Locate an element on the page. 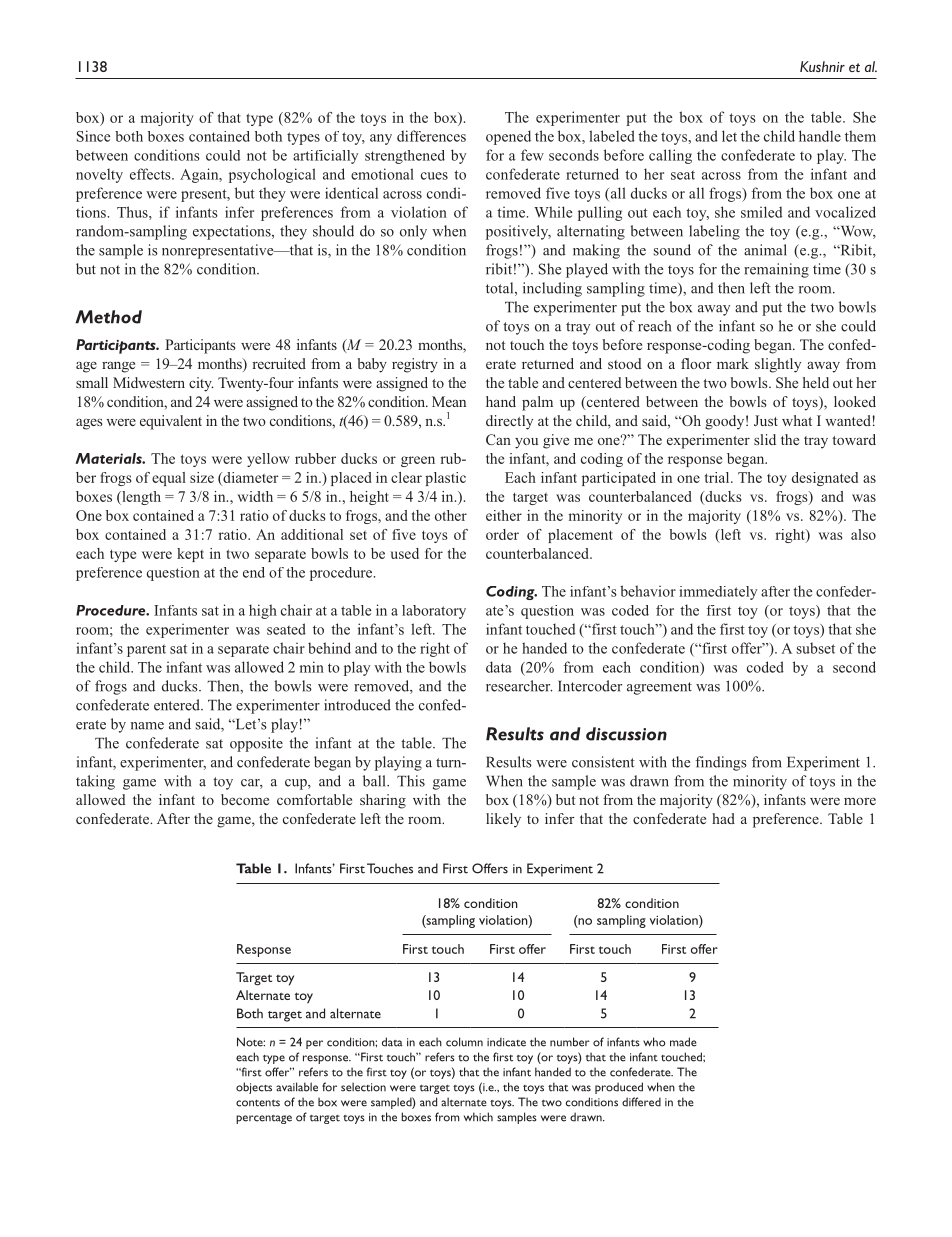  had is located at coordinates (723, 818).
